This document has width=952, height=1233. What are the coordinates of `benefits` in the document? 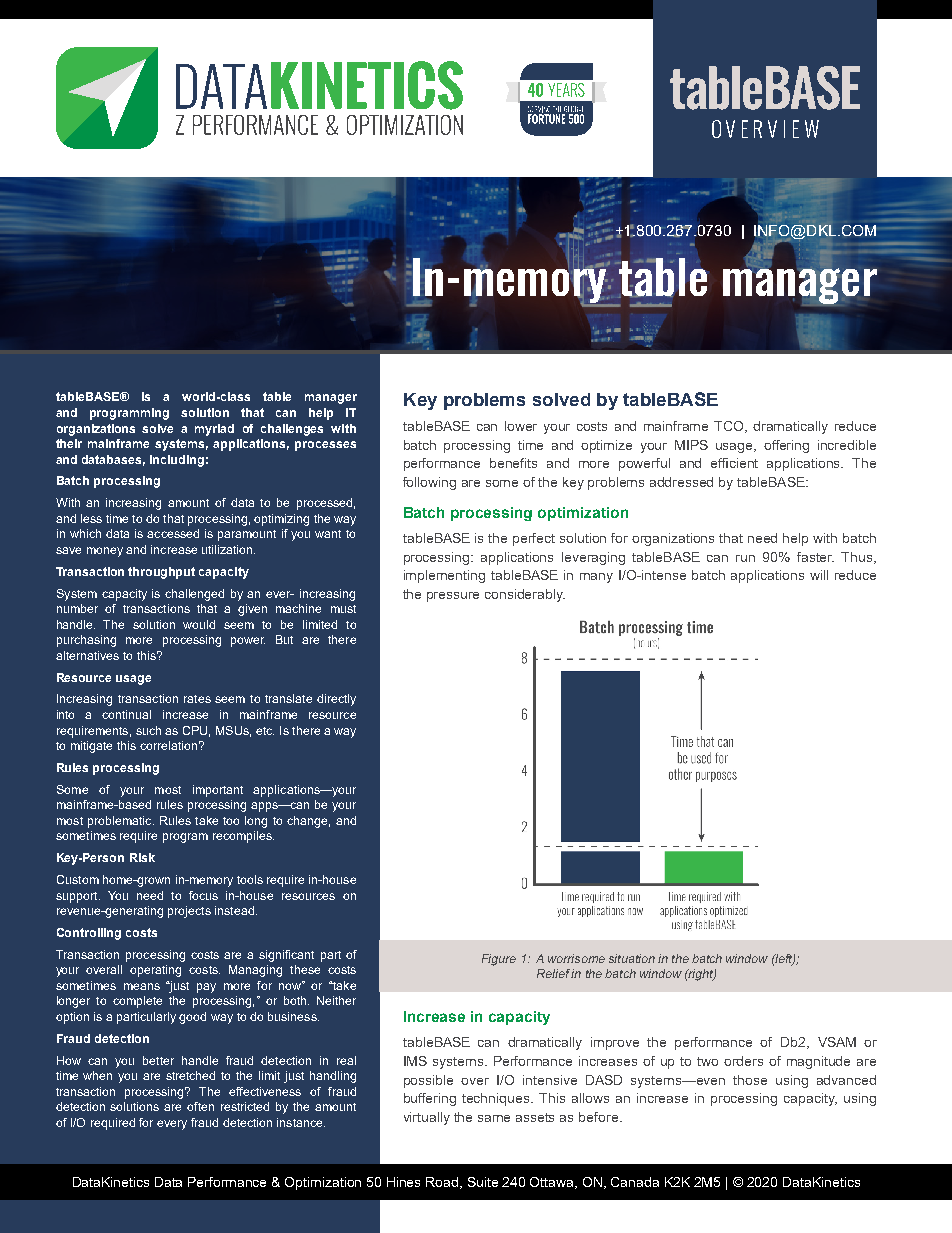 It's located at (513, 463).
